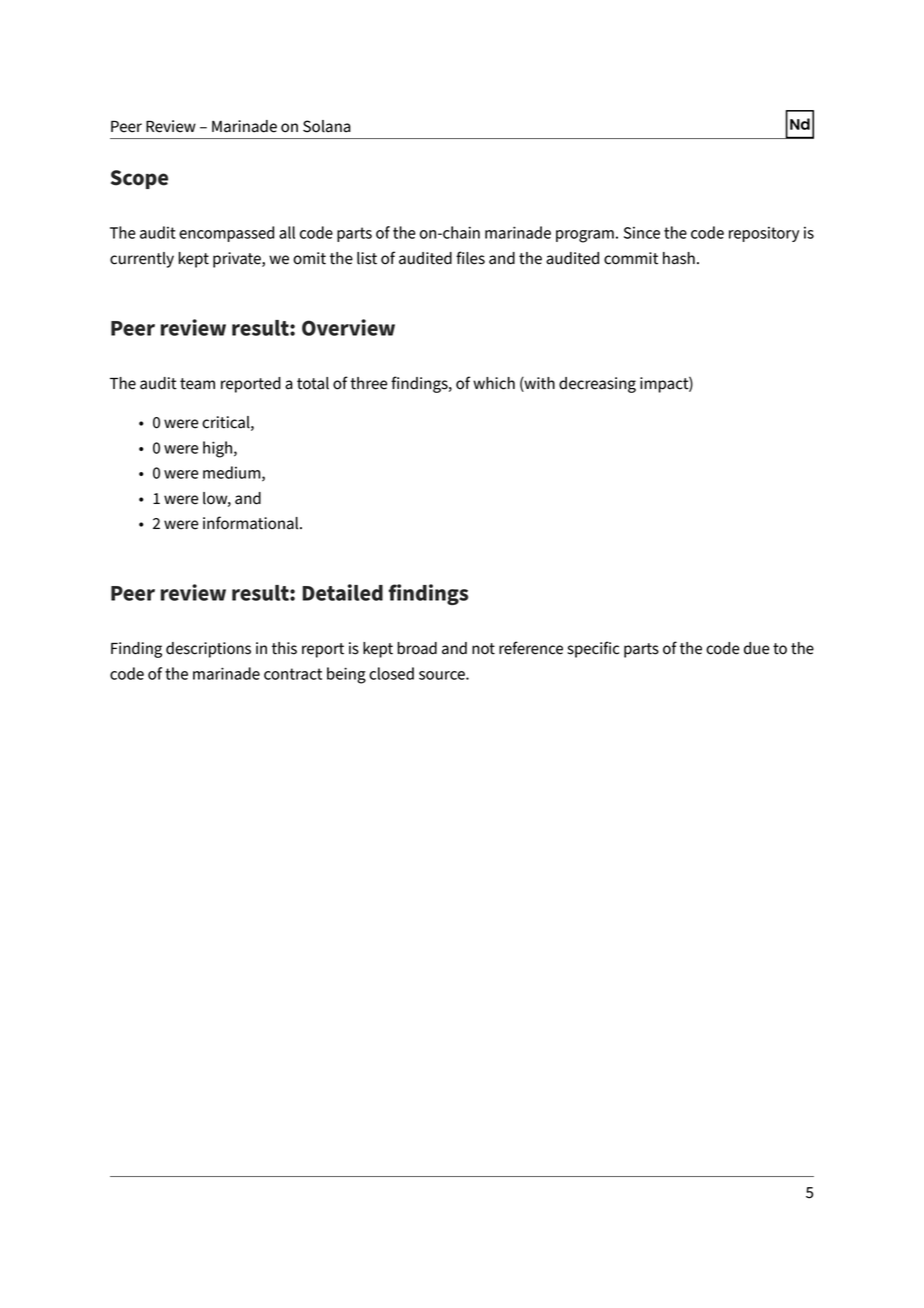 The image size is (924, 1308). What do you see at coordinates (679, 258) in the screenshot?
I see `hash` at bounding box center [679, 258].
